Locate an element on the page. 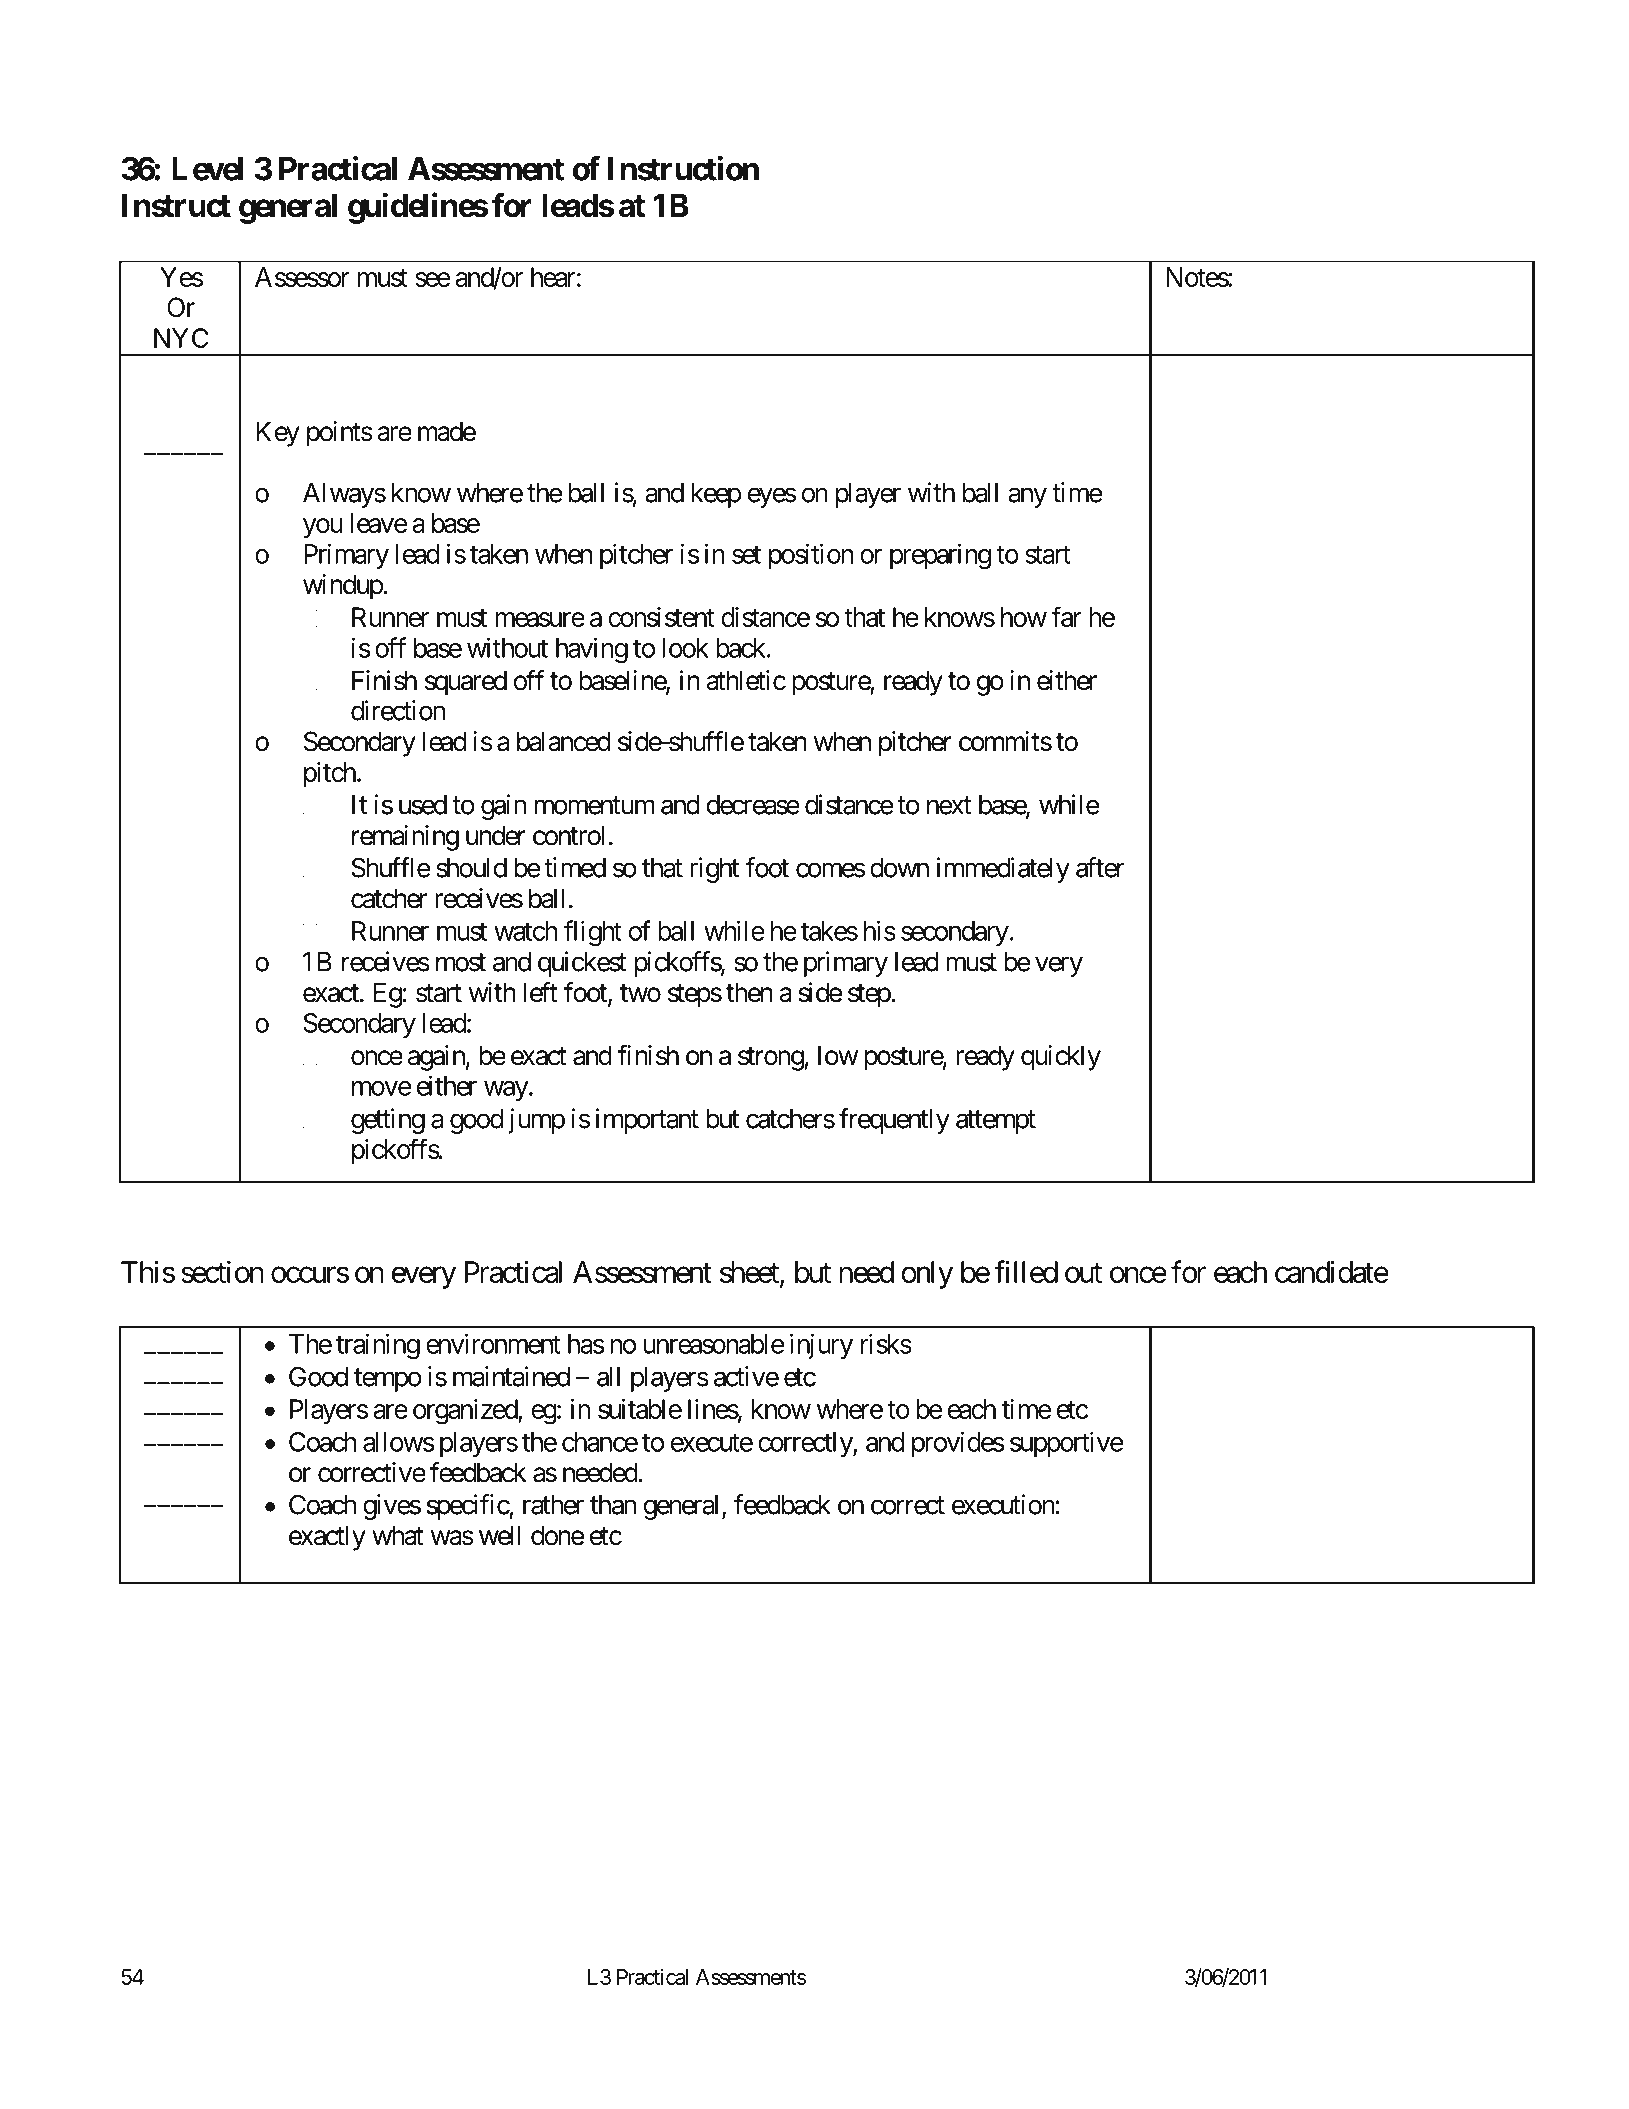 Image resolution: width=1629 pixels, height=2109 pixels. immediately is located at coordinates (1003, 870).
